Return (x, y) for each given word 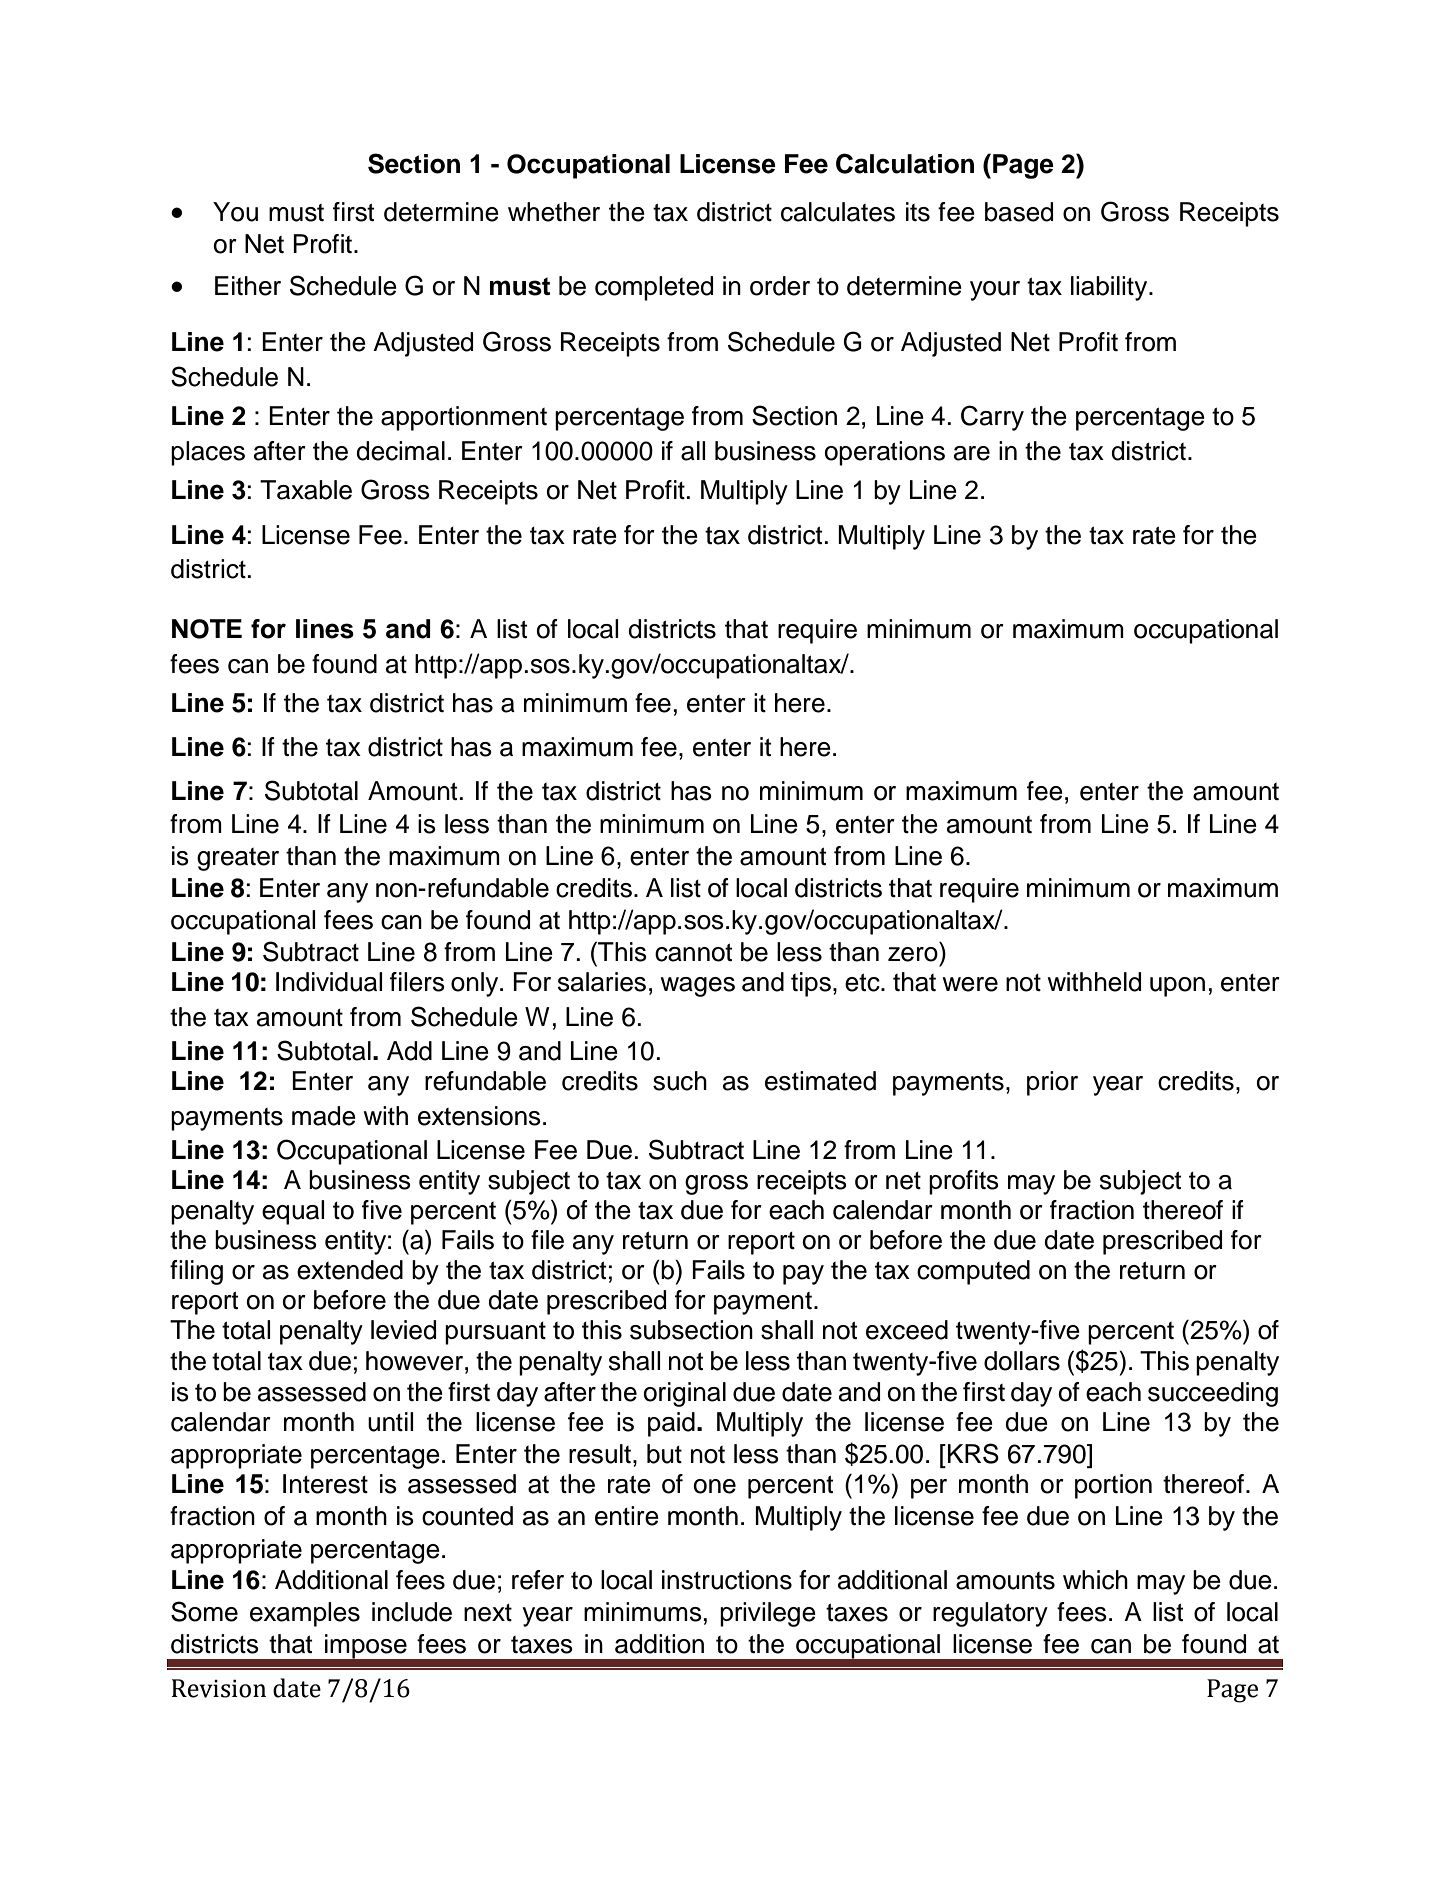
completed (654, 288)
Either (248, 286)
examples (305, 1614)
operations (885, 453)
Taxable (306, 490)
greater (238, 859)
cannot (693, 952)
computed (973, 1272)
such (680, 1081)
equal (293, 1212)
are (972, 453)
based (1019, 212)
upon (1177, 987)
